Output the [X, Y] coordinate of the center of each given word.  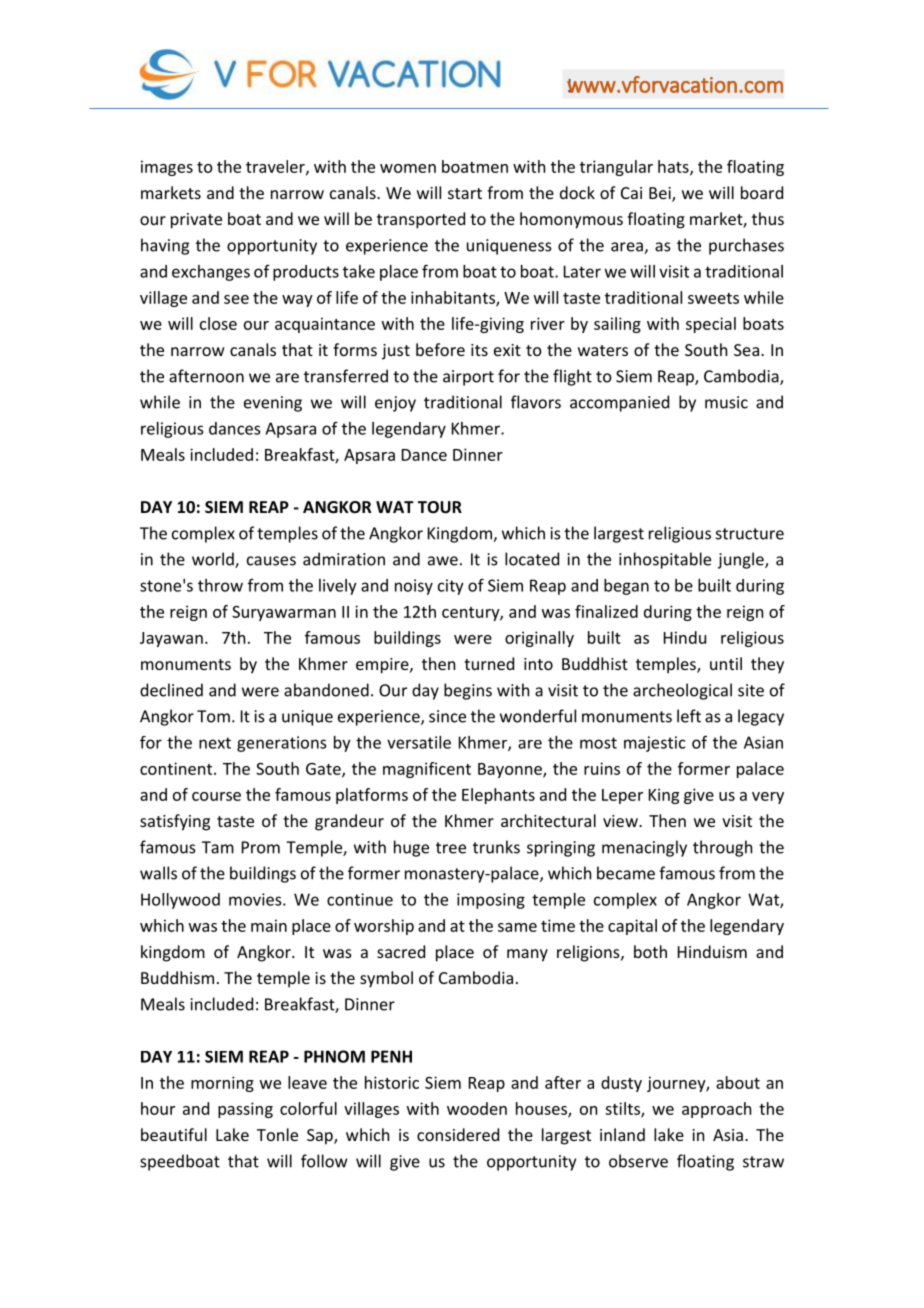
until [726, 663]
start [465, 193]
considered [458, 1134]
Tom [213, 716]
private [196, 221]
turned [489, 663]
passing [245, 1110]
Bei [661, 194]
